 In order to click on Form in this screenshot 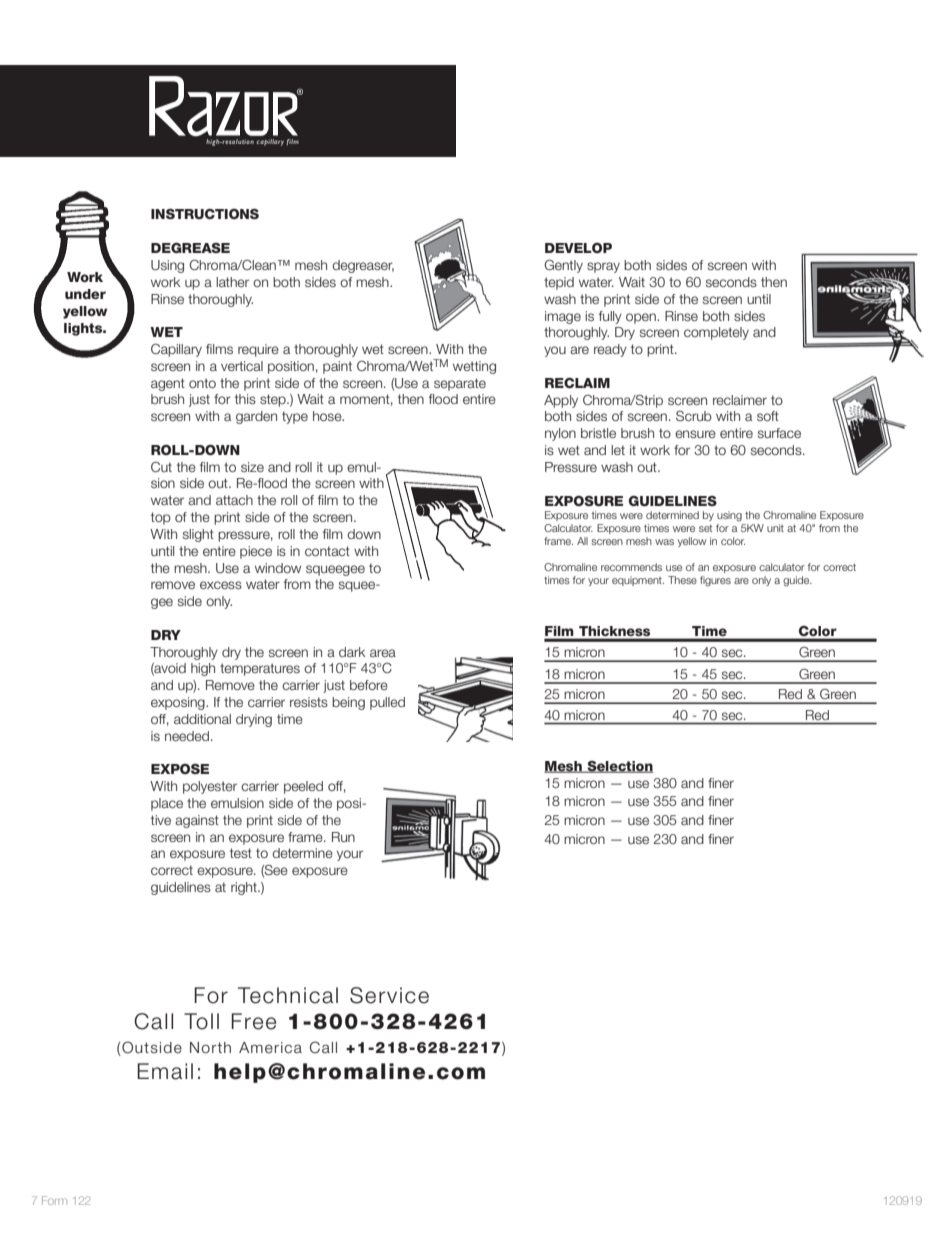, I will do `click(54, 1200)`.
